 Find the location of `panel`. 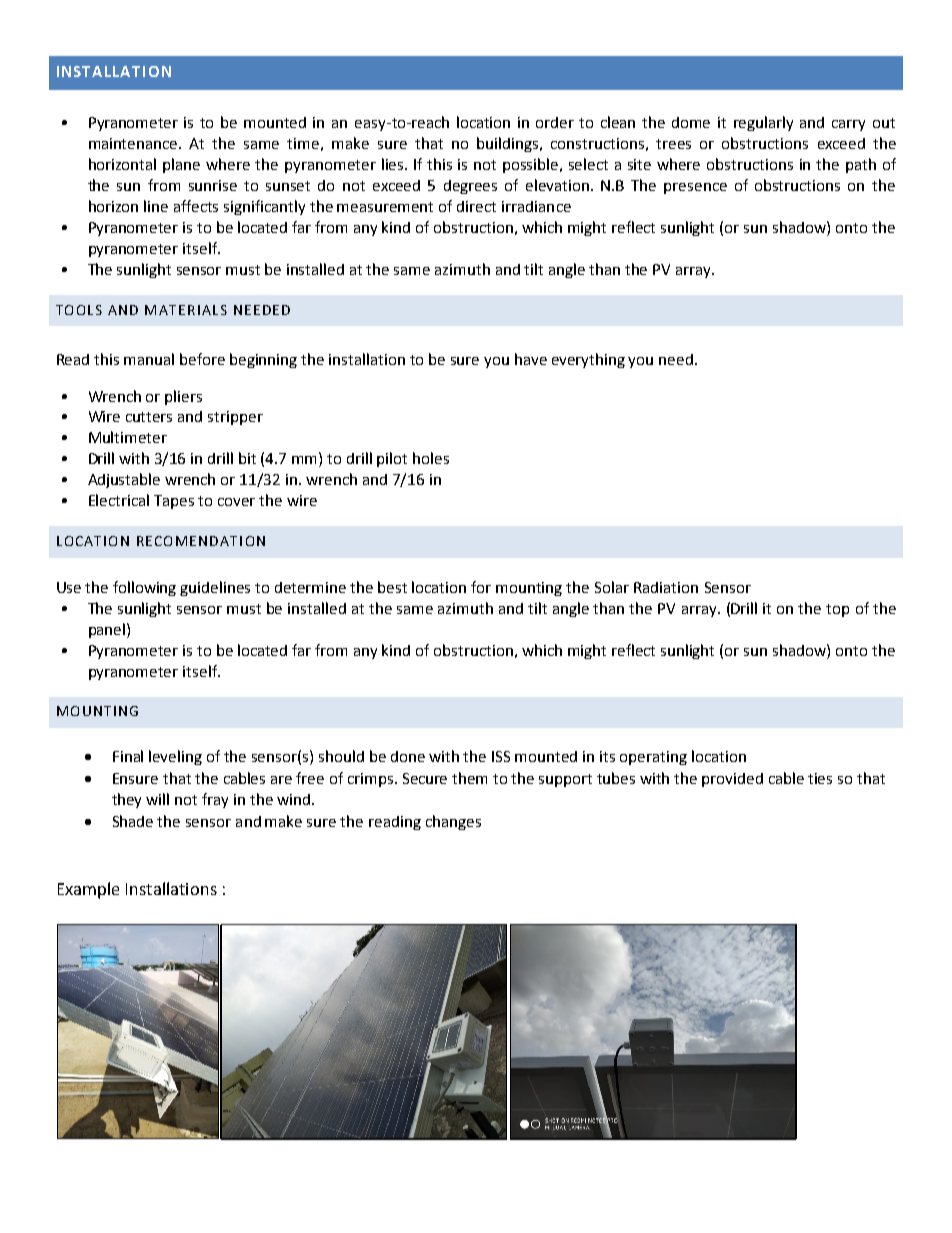

panel is located at coordinates (107, 630).
